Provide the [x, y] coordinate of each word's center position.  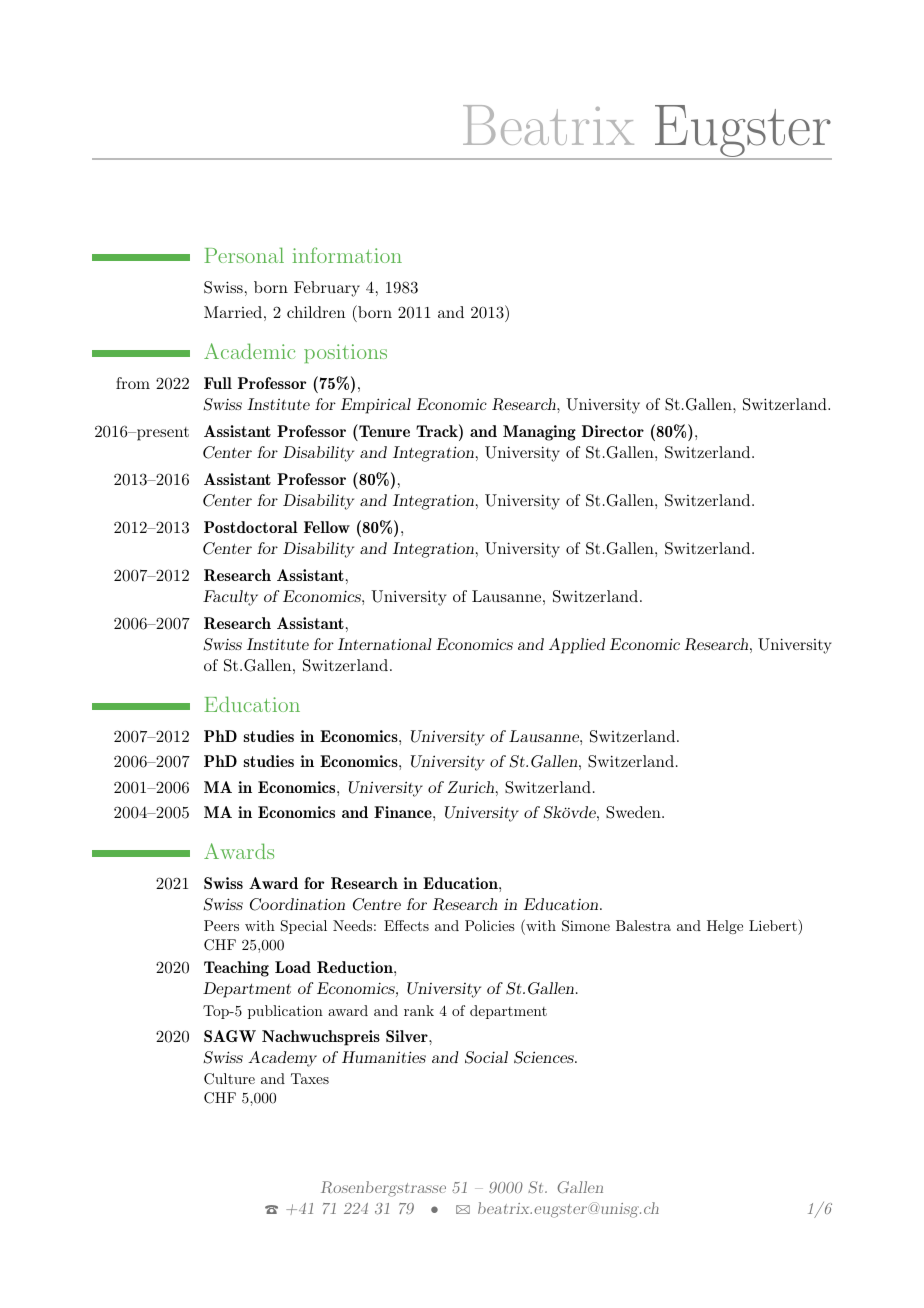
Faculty [230, 598]
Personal [244, 255]
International [385, 644]
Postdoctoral [251, 527]
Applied [577, 646]
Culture [229, 1079]
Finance [404, 812]
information [347, 255]
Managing [539, 433]
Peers [221, 925]
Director [613, 431]
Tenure [383, 430]
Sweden [634, 812]
